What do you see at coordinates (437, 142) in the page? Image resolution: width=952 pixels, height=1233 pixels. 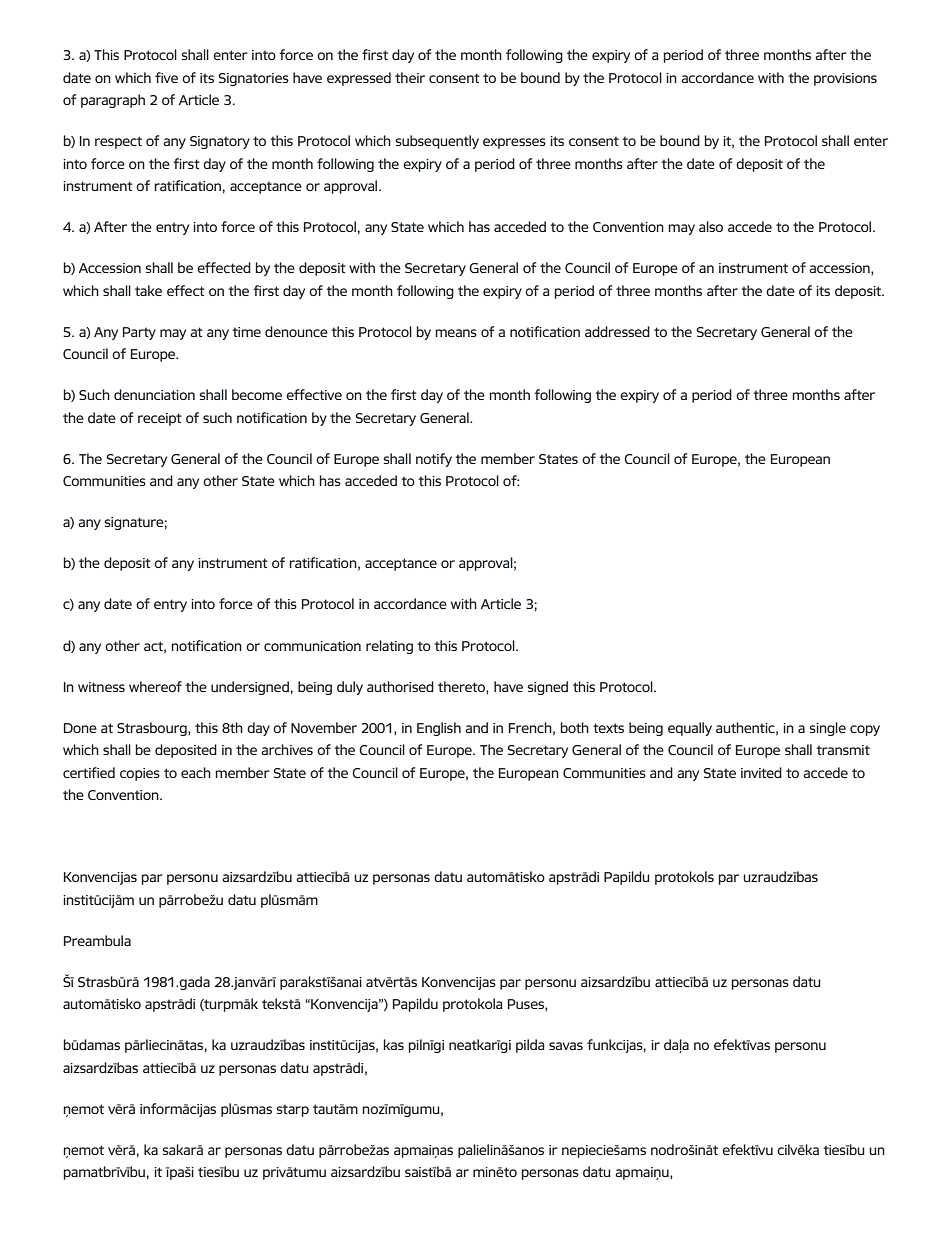 I see `subsequently` at bounding box center [437, 142].
